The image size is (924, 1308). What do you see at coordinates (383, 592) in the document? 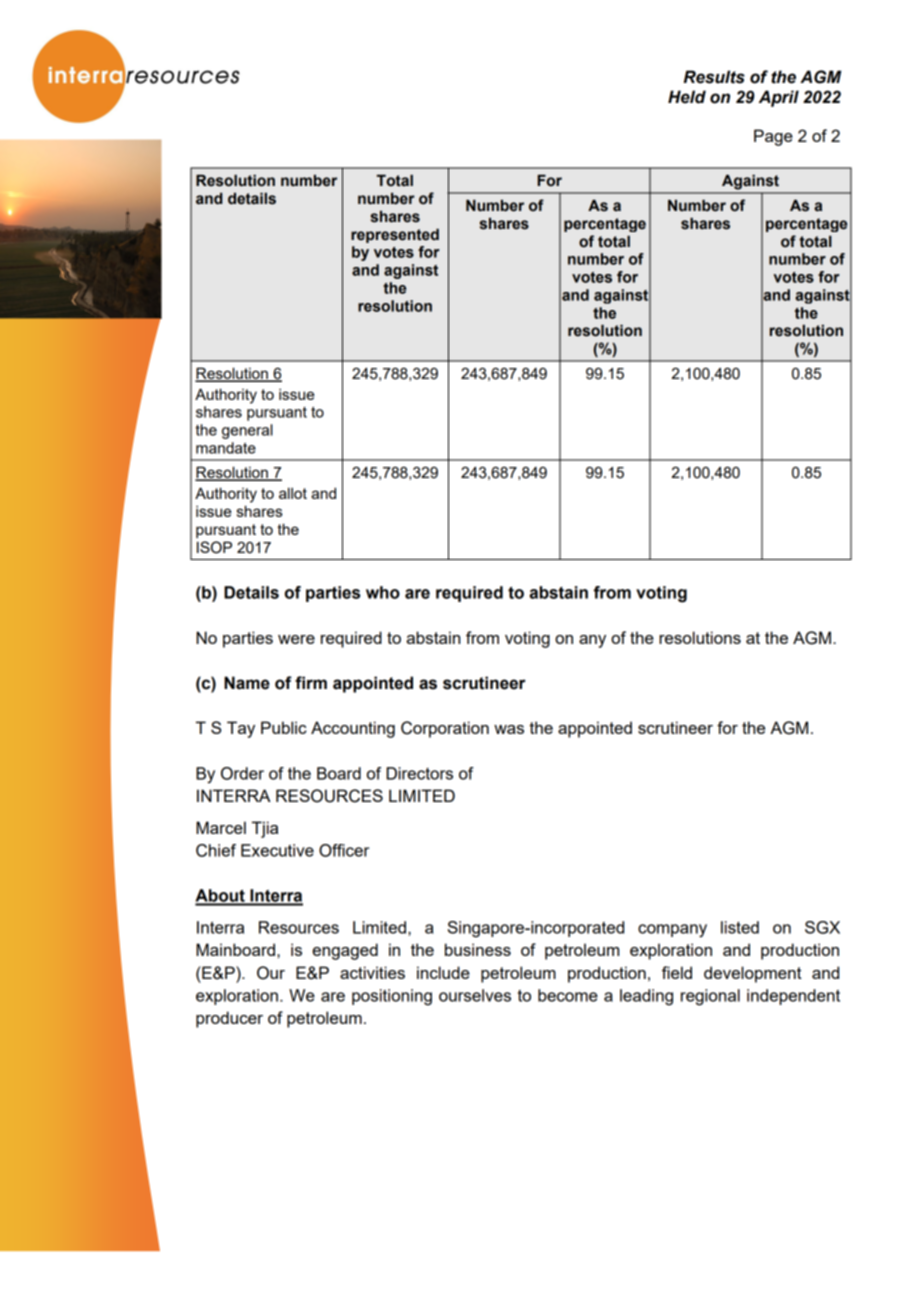
I see `who` at bounding box center [383, 592].
